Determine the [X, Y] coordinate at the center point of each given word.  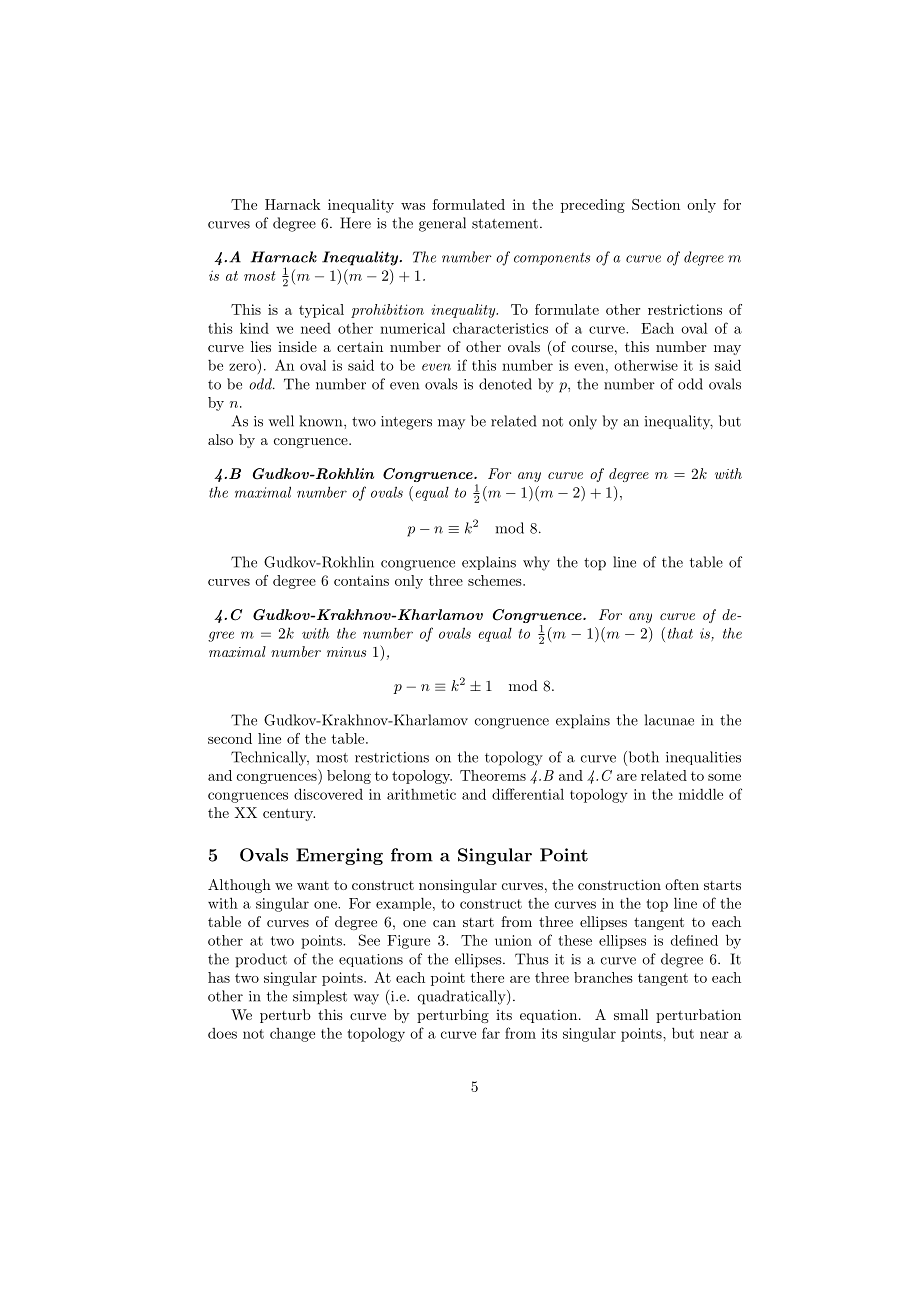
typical [321, 311]
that [680, 633]
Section [656, 204]
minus [346, 652]
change [292, 1035]
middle [701, 794]
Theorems [493, 775]
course [592, 348]
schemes [496, 580]
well [281, 421]
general [442, 224]
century [289, 814]
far [491, 1033]
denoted [505, 384]
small [631, 1014]
